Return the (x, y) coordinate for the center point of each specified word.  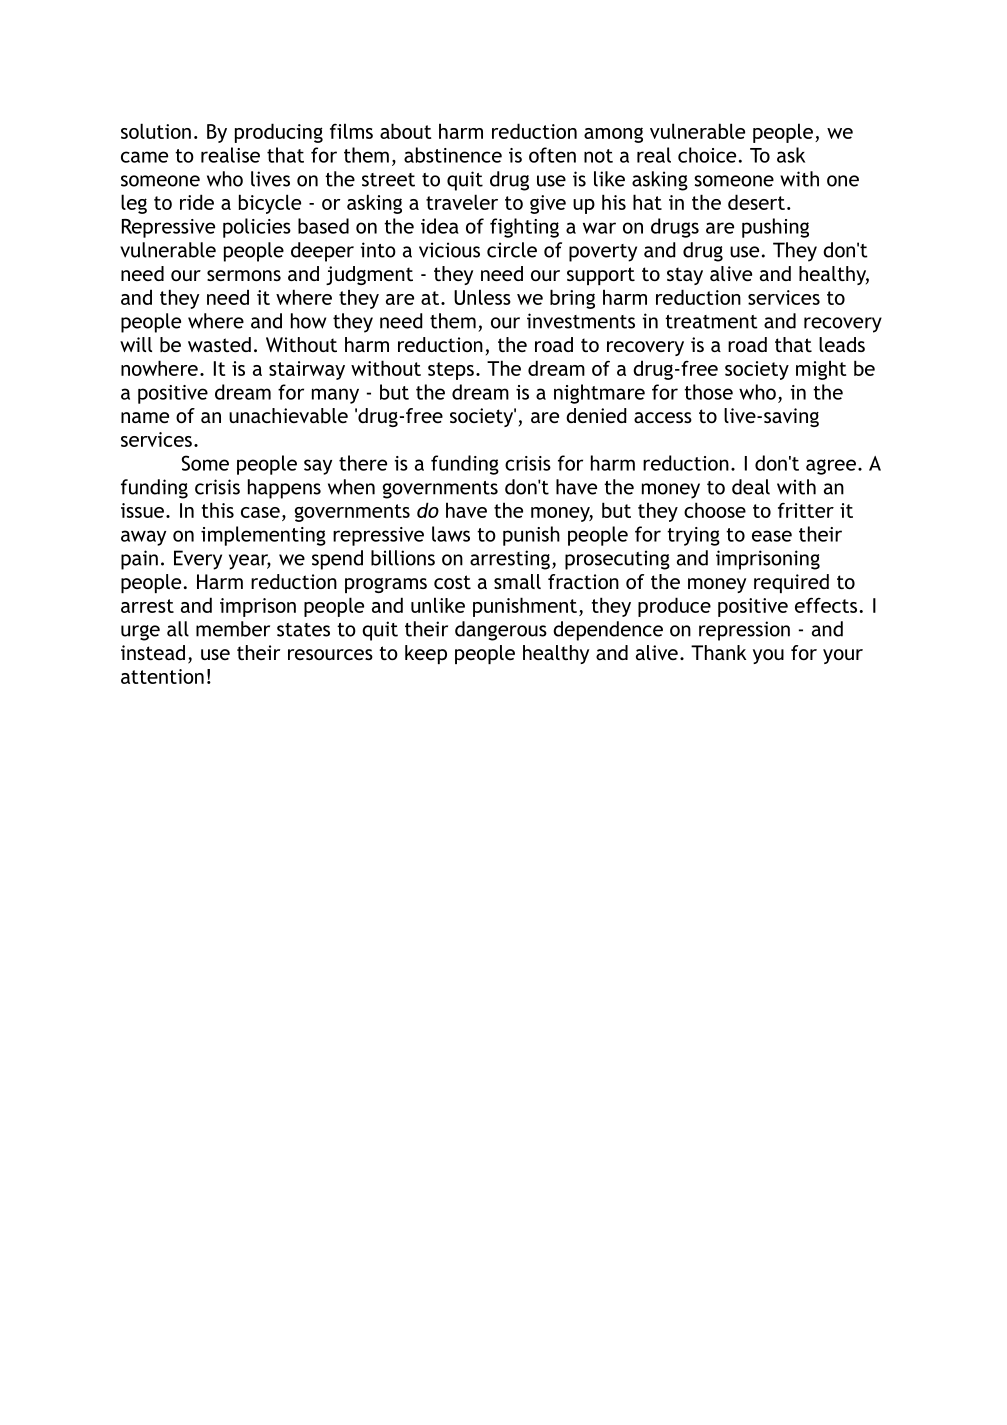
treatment (711, 322)
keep (426, 654)
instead (153, 652)
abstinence (453, 155)
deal (751, 487)
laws (451, 534)
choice (707, 155)
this (217, 510)
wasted (219, 344)
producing (279, 133)
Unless (482, 297)
